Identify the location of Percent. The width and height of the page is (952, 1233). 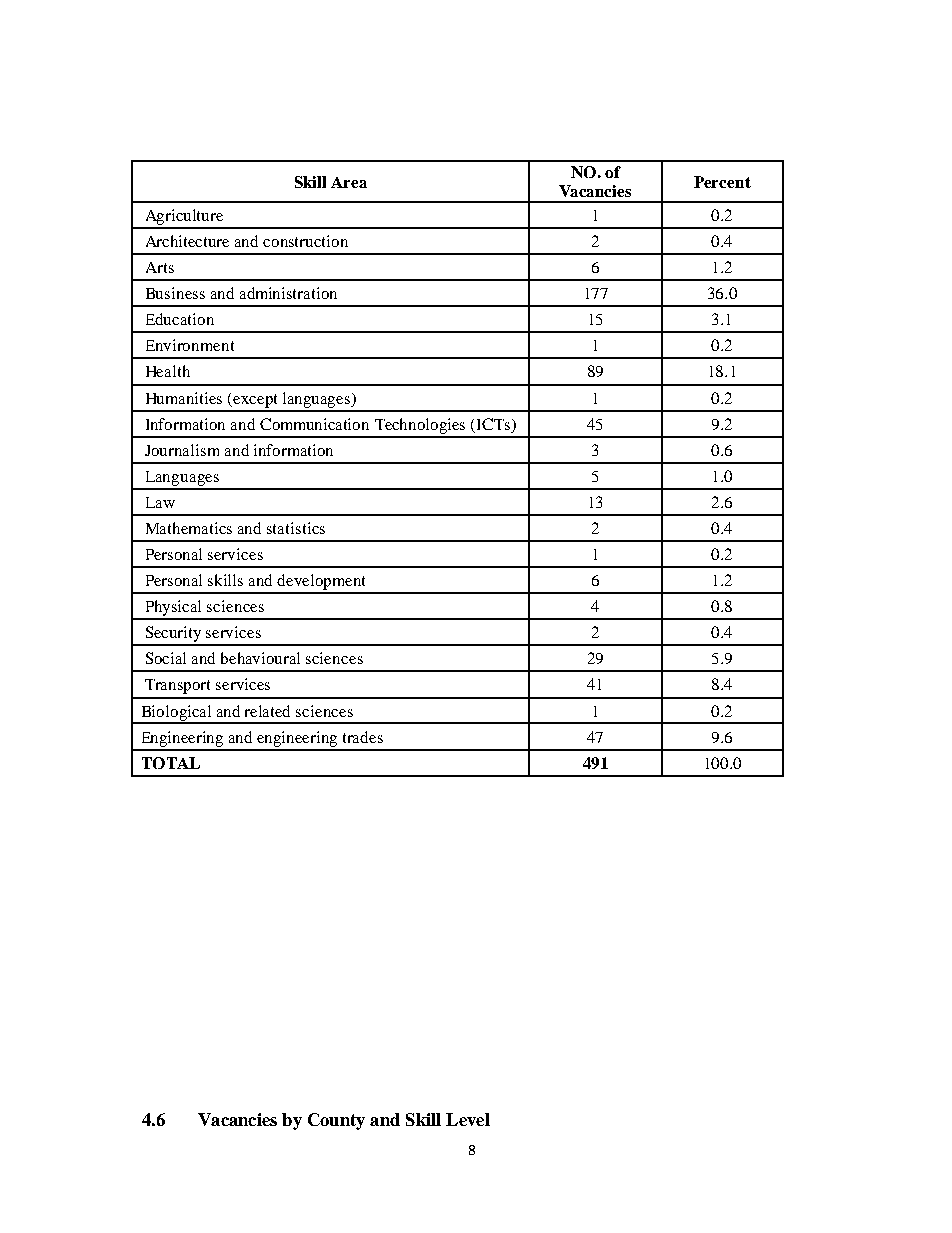
(722, 182).
